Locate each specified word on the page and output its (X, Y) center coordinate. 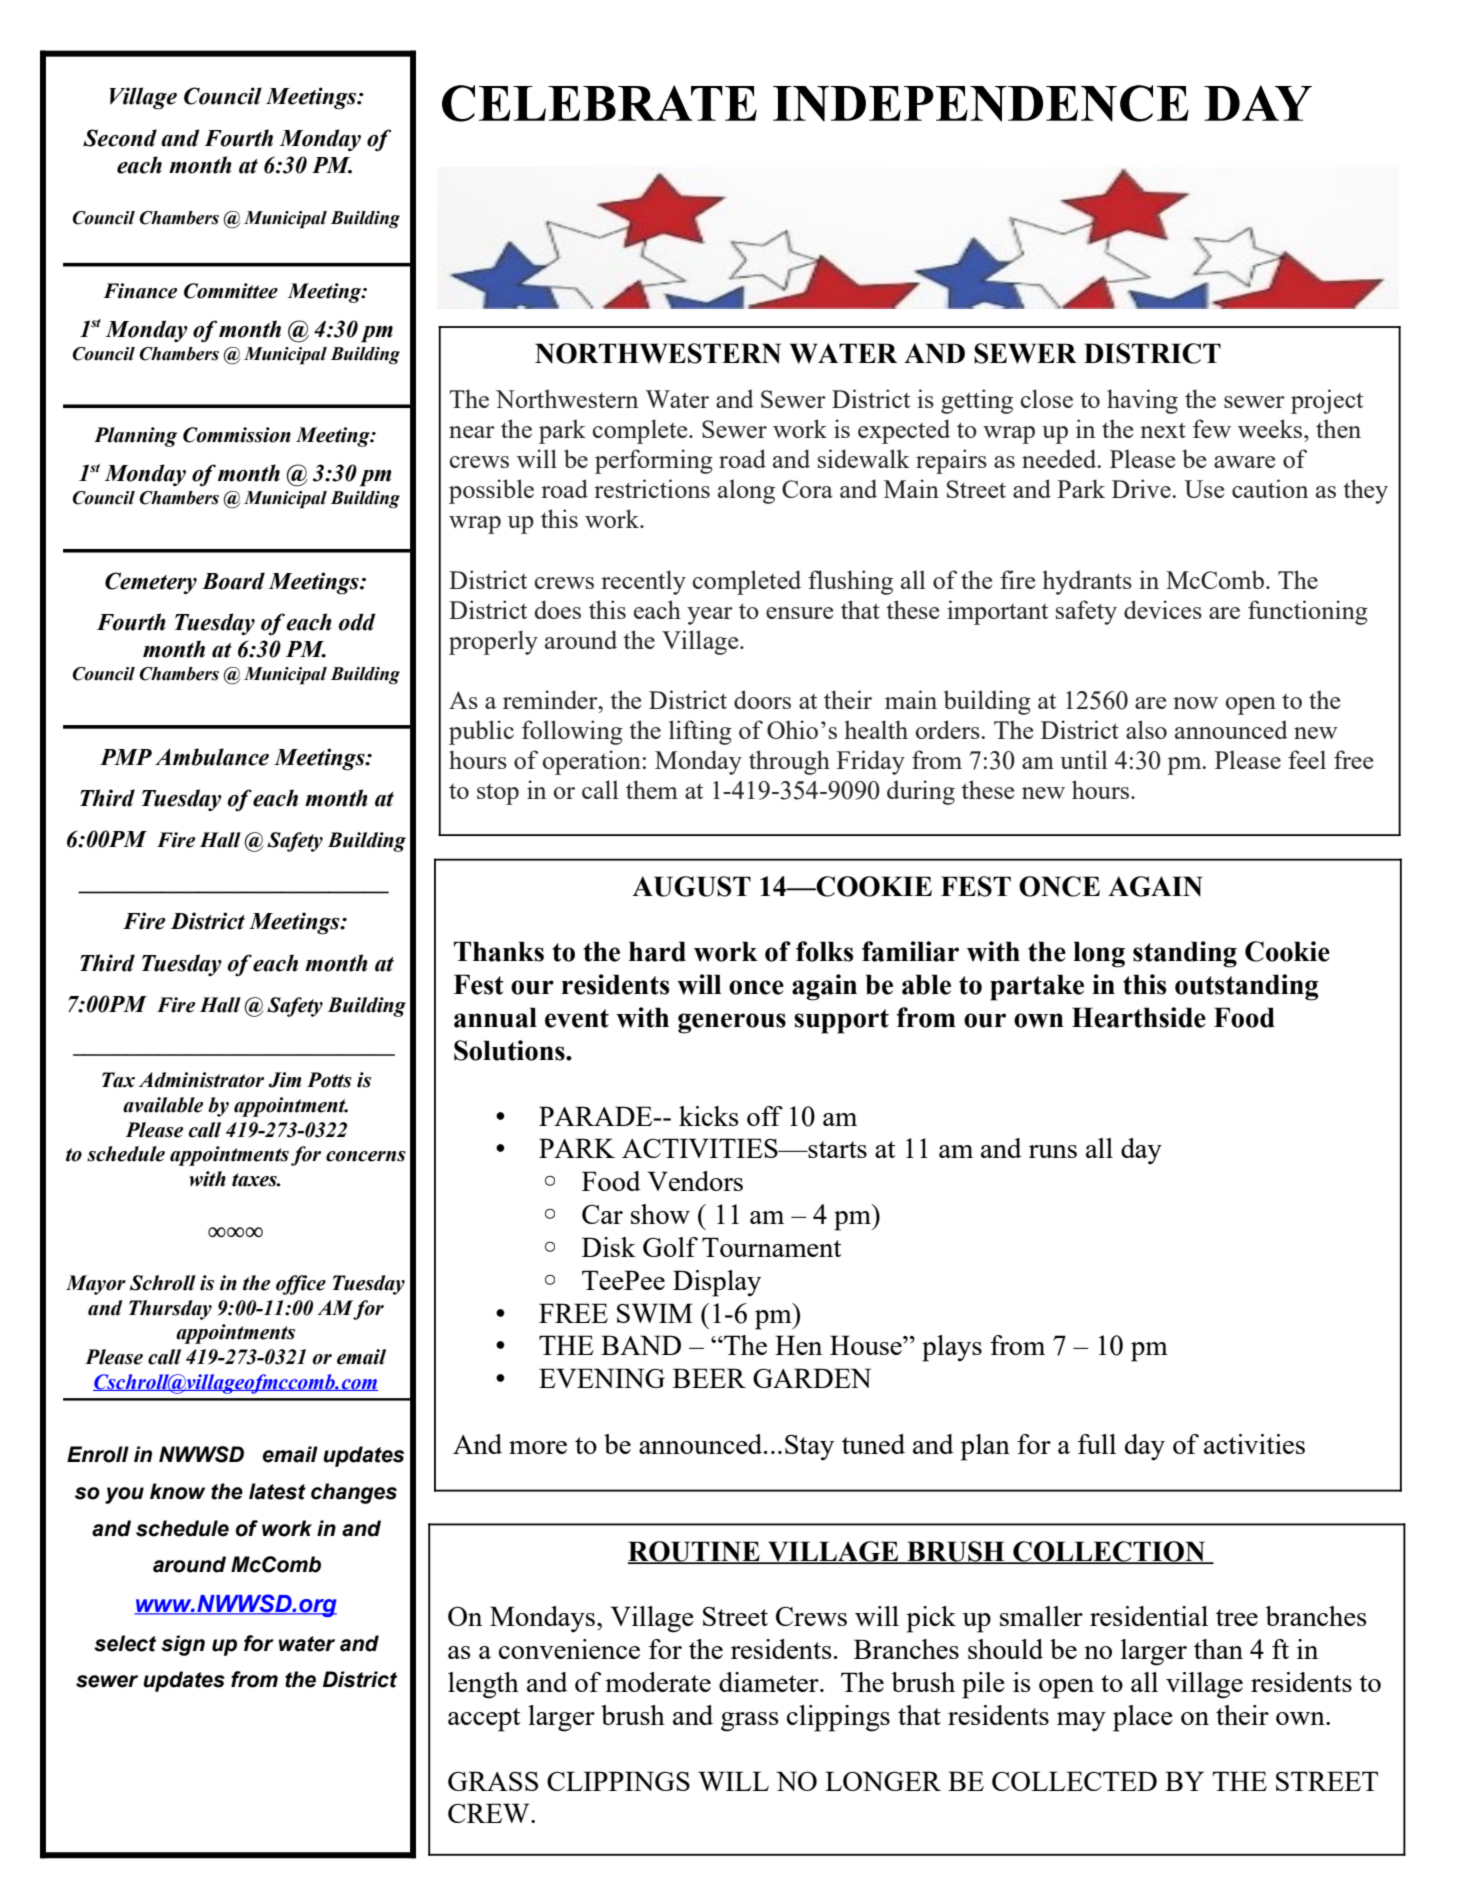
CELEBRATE (599, 103)
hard (657, 951)
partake (1037, 987)
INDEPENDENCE (981, 103)
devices (1163, 609)
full (1097, 1444)
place (1143, 1718)
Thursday (170, 1310)
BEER (709, 1378)
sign (183, 1645)
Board (233, 581)
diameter (770, 1682)
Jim (284, 1080)
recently (643, 582)
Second (120, 138)
